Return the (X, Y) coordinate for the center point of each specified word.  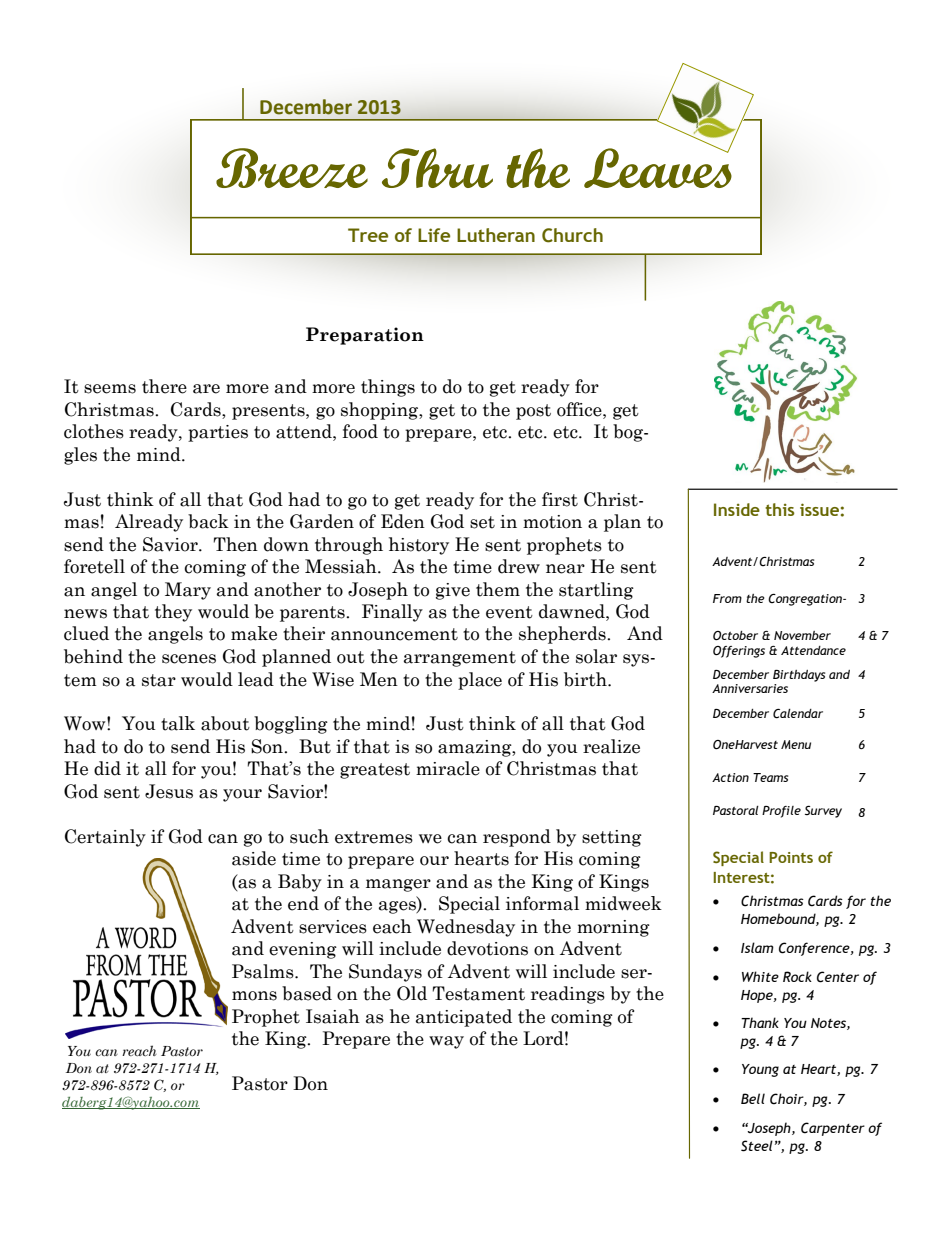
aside (254, 858)
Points (791, 857)
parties (218, 433)
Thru (437, 168)
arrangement (460, 659)
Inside (737, 509)
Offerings (739, 652)
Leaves (658, 167)
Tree (368, 235)
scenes (189, 659)
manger (398, 885)
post (533, 412)
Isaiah (333, 1016)
